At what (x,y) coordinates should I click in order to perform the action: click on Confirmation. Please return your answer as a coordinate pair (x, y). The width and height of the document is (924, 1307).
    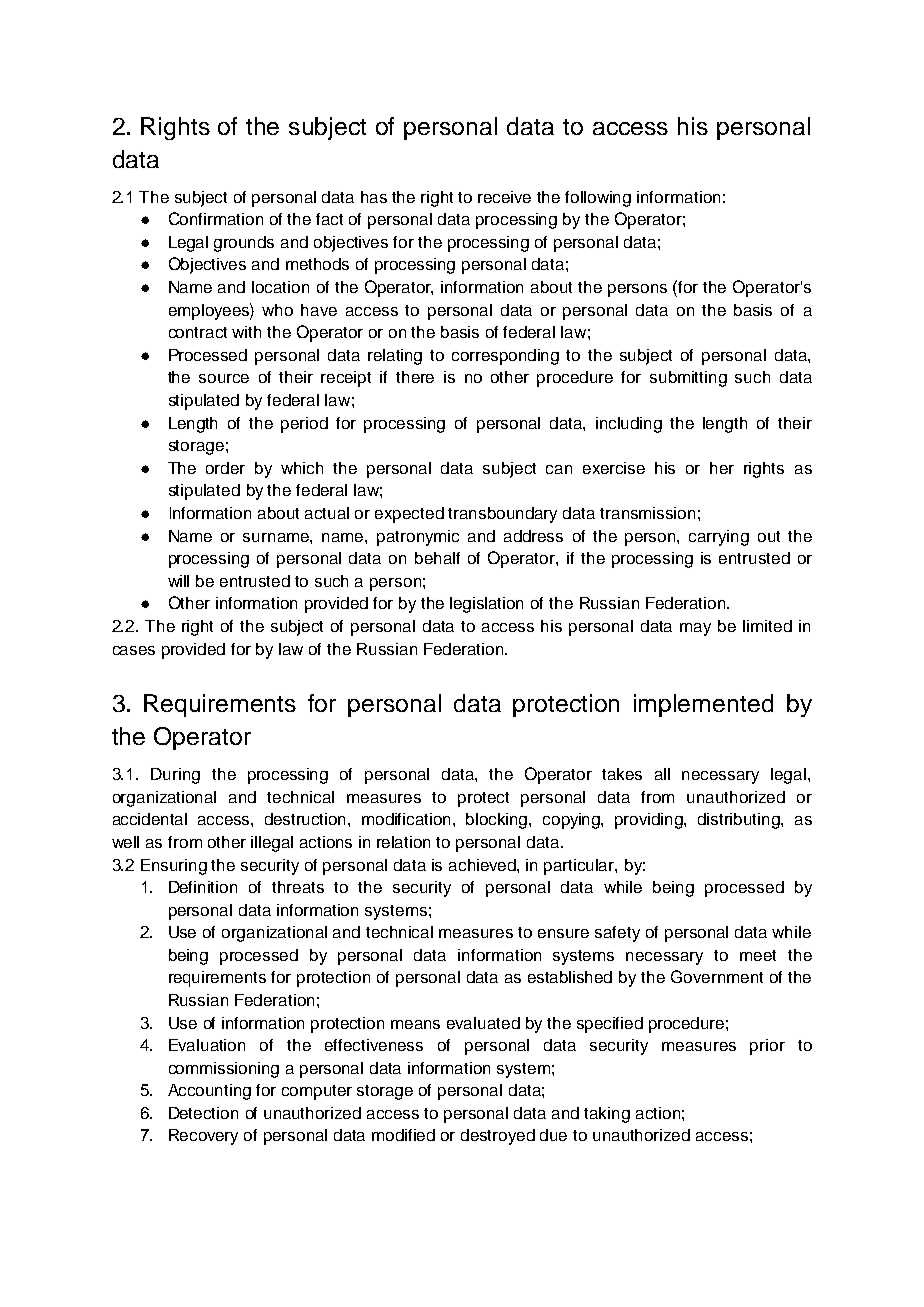
    Looking at the image, I should click on (216, 218).
